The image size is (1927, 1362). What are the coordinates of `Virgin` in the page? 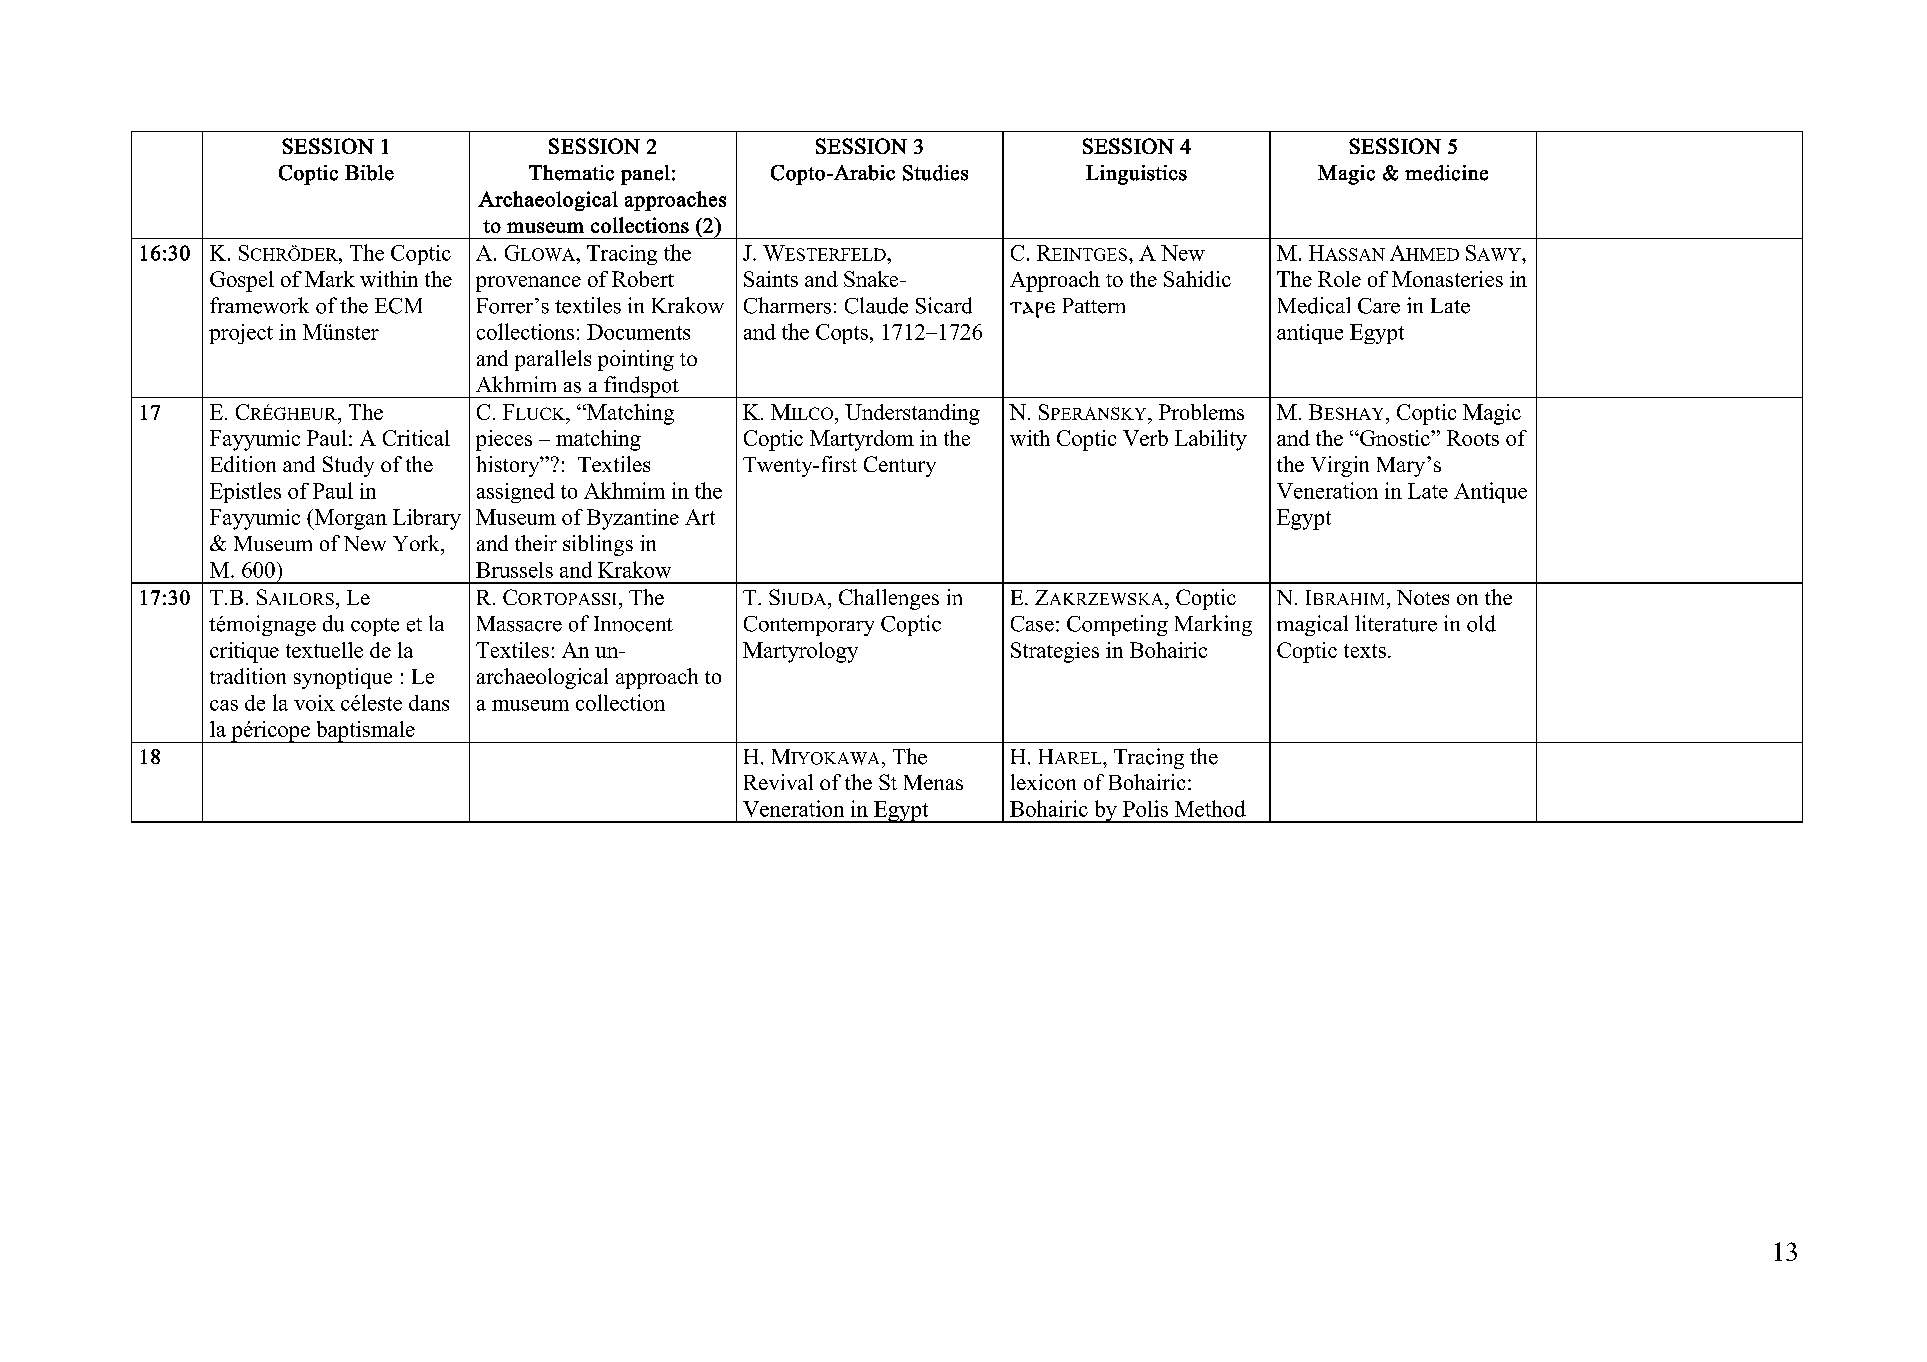 It's located at (1340, 466).
